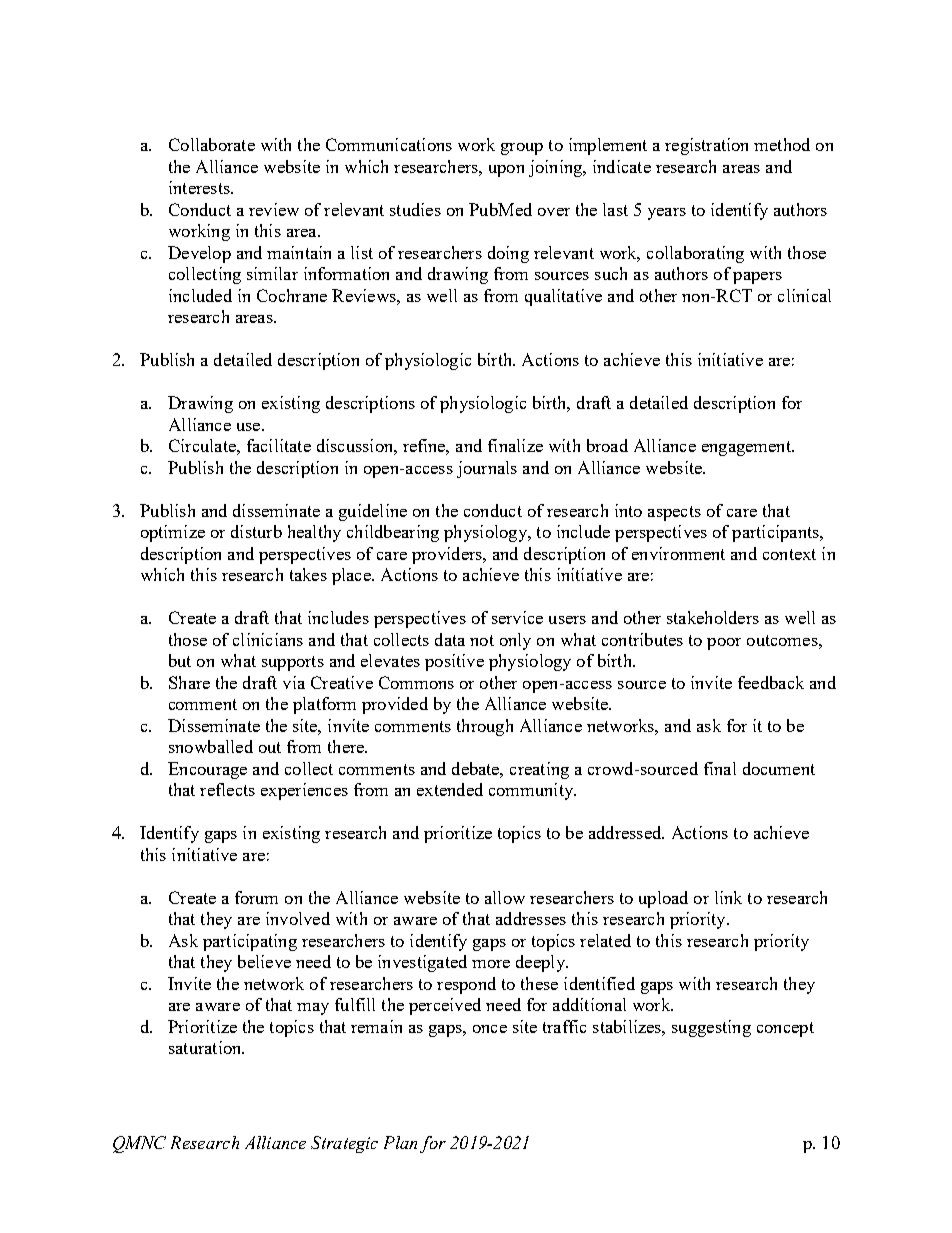 This screenshot has width=952, height=1233. Describe the element at coordinates (482, 640) in the screenshot. I see `not` at that location.
